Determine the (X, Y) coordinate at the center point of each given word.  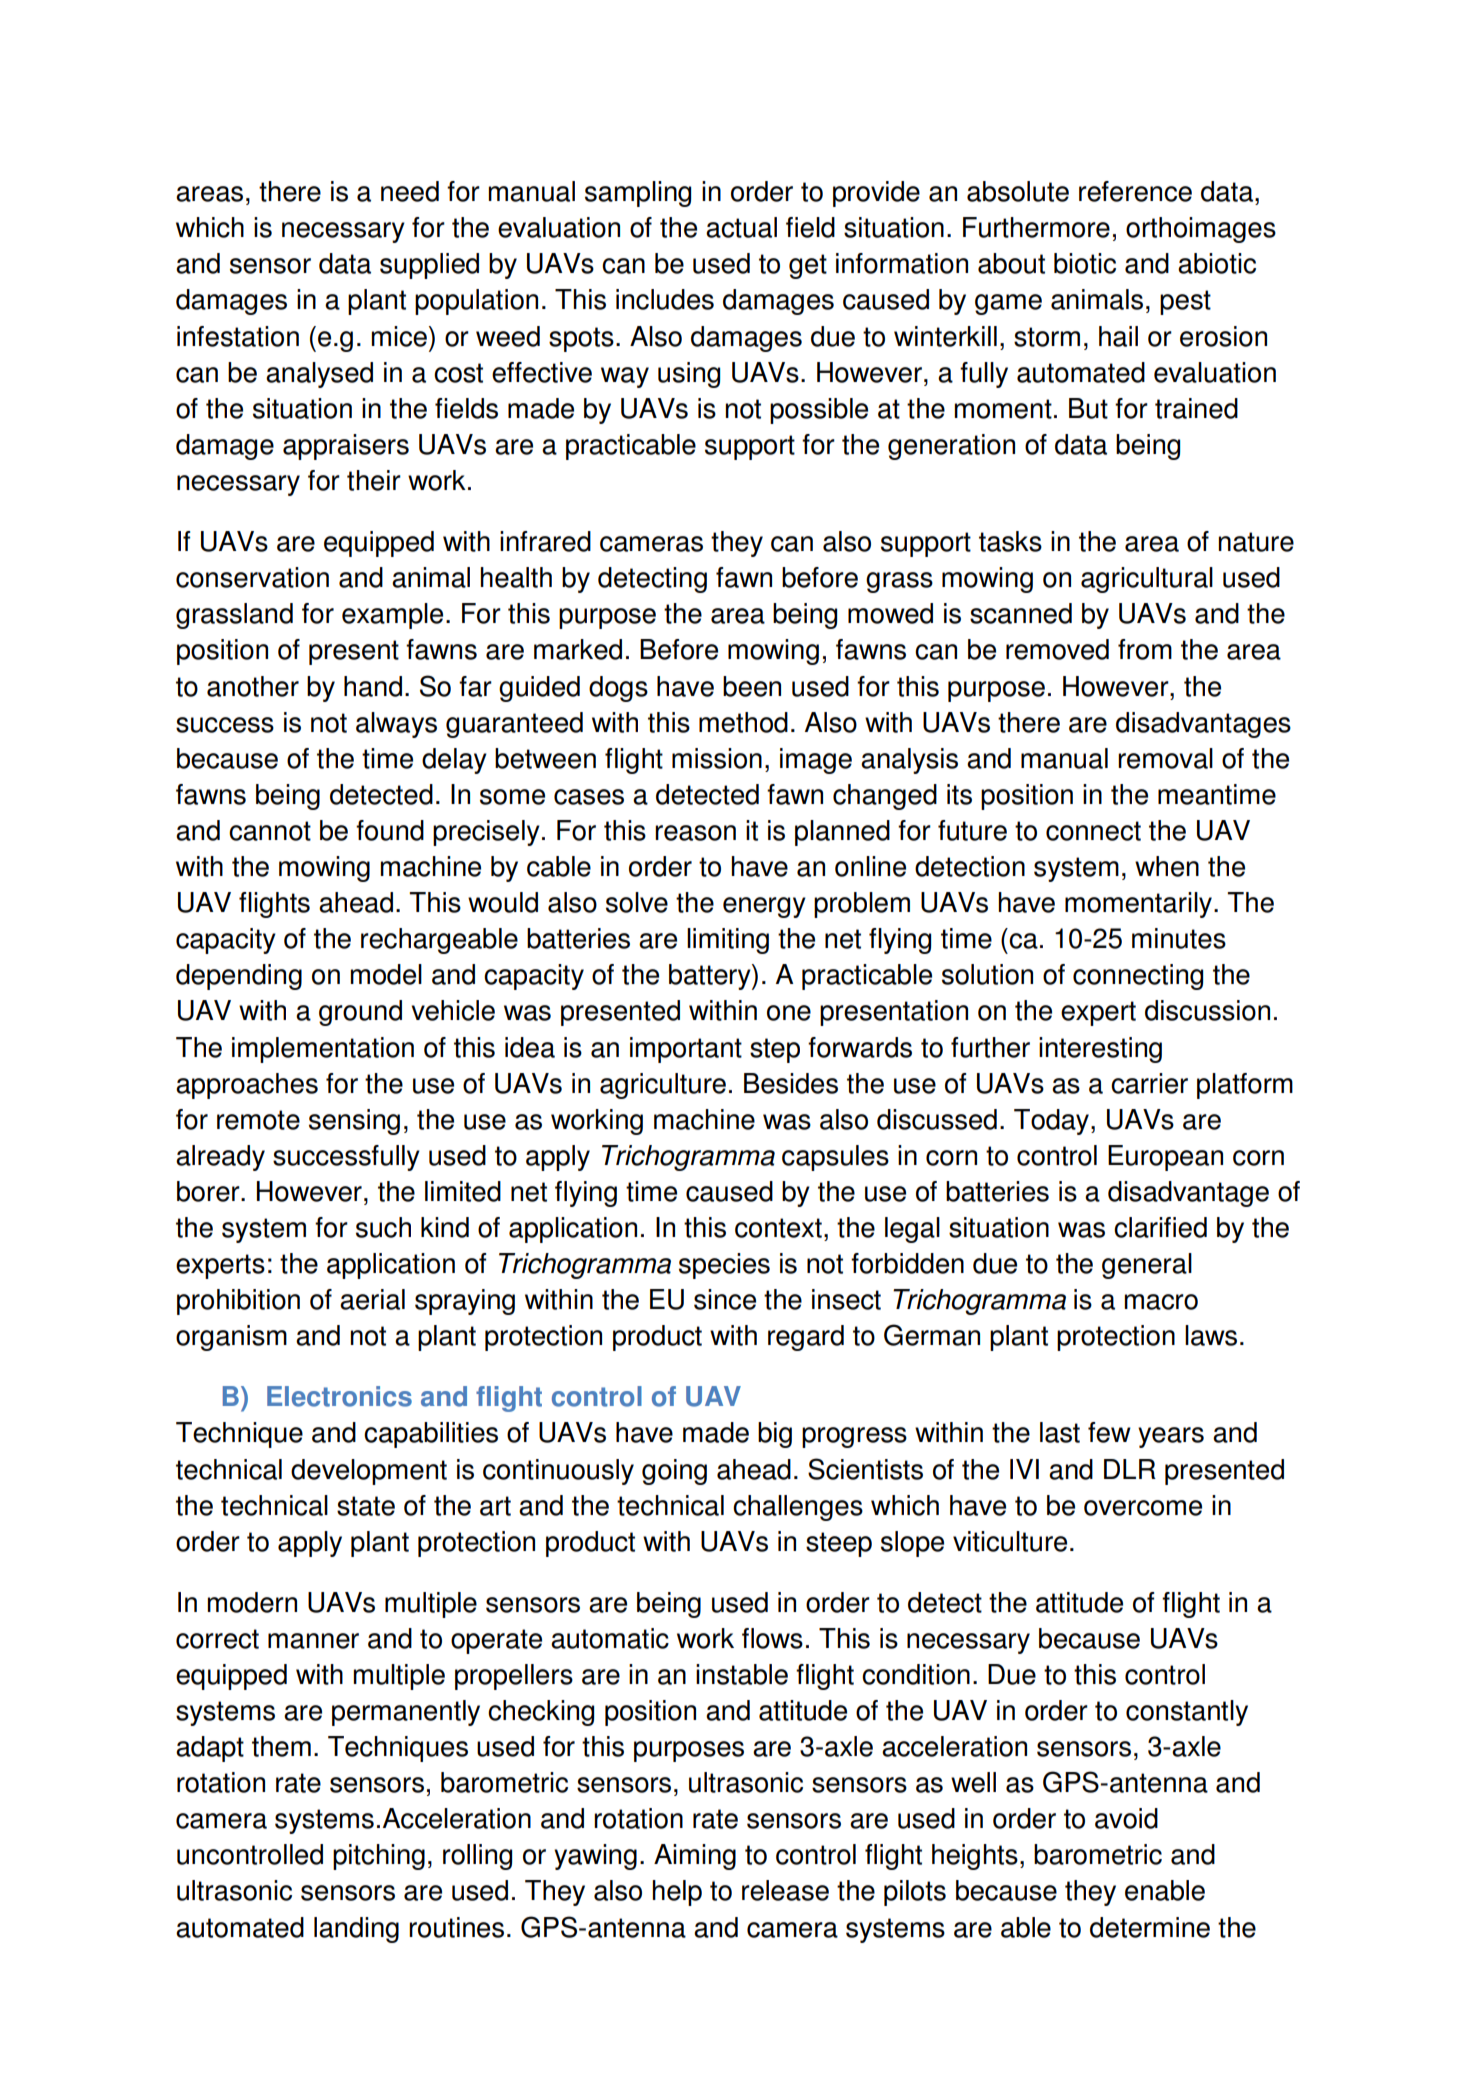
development (369, 1472)
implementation (323, 1050)
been (752, 686)
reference (1135, 191)
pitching (379, 1857)
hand (373, 686)
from (1145, 649)
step (775, 1050)
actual (741, 227)
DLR (1130, 1469)
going (674, 1472)
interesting (1100, 1050)
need (410, 191)
